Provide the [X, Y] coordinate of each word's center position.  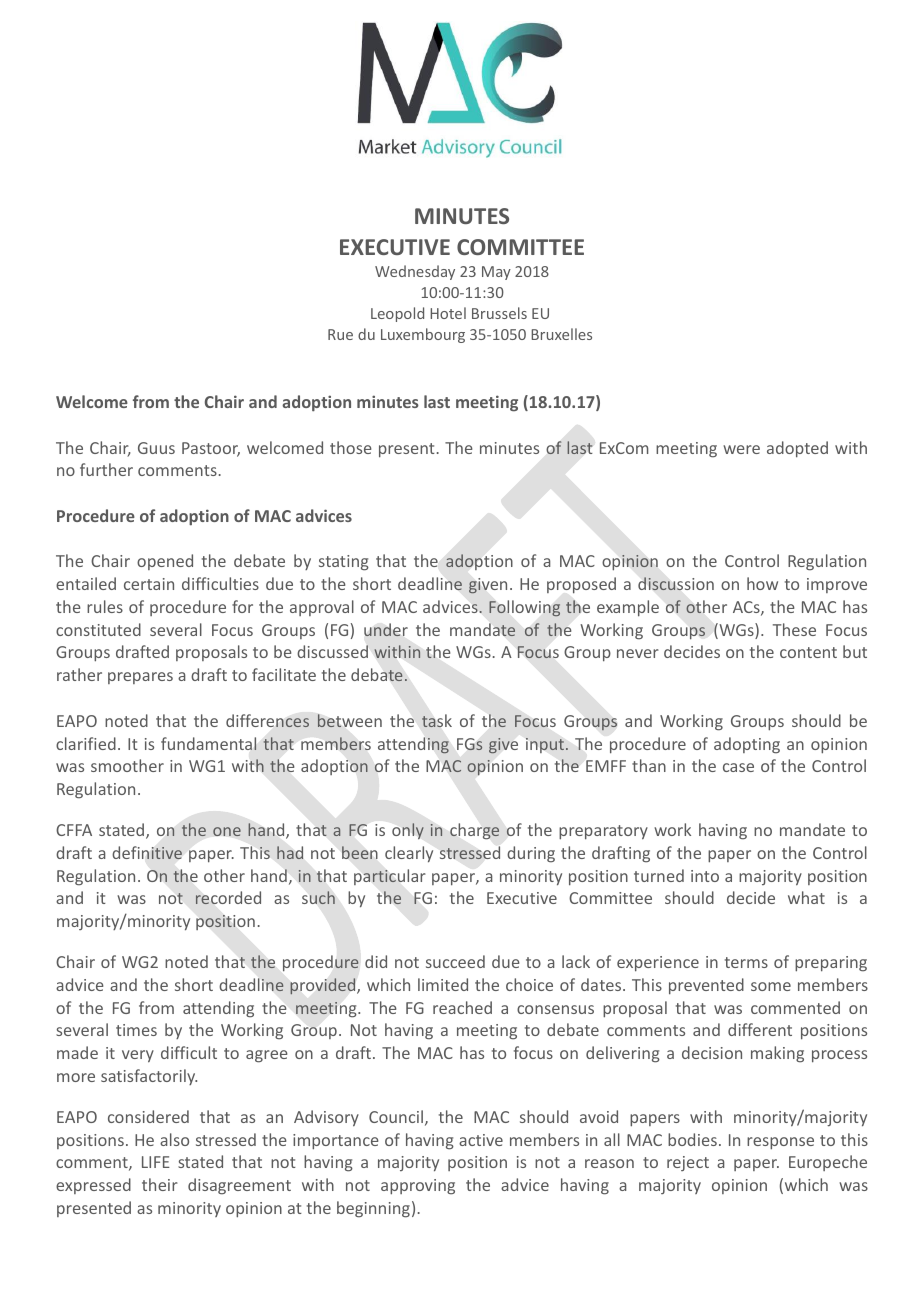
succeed [455, 961]
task [437, 721]
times [136, 1030]
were [741, 449]
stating [344, 563]
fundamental [209, 743]
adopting [747, 745]
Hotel [448, 313]
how [762, 583]
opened [165, 562]
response [780, 1143]
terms [746, 962]
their [160, 1184]
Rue [340, 334]
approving [418, 1187]
